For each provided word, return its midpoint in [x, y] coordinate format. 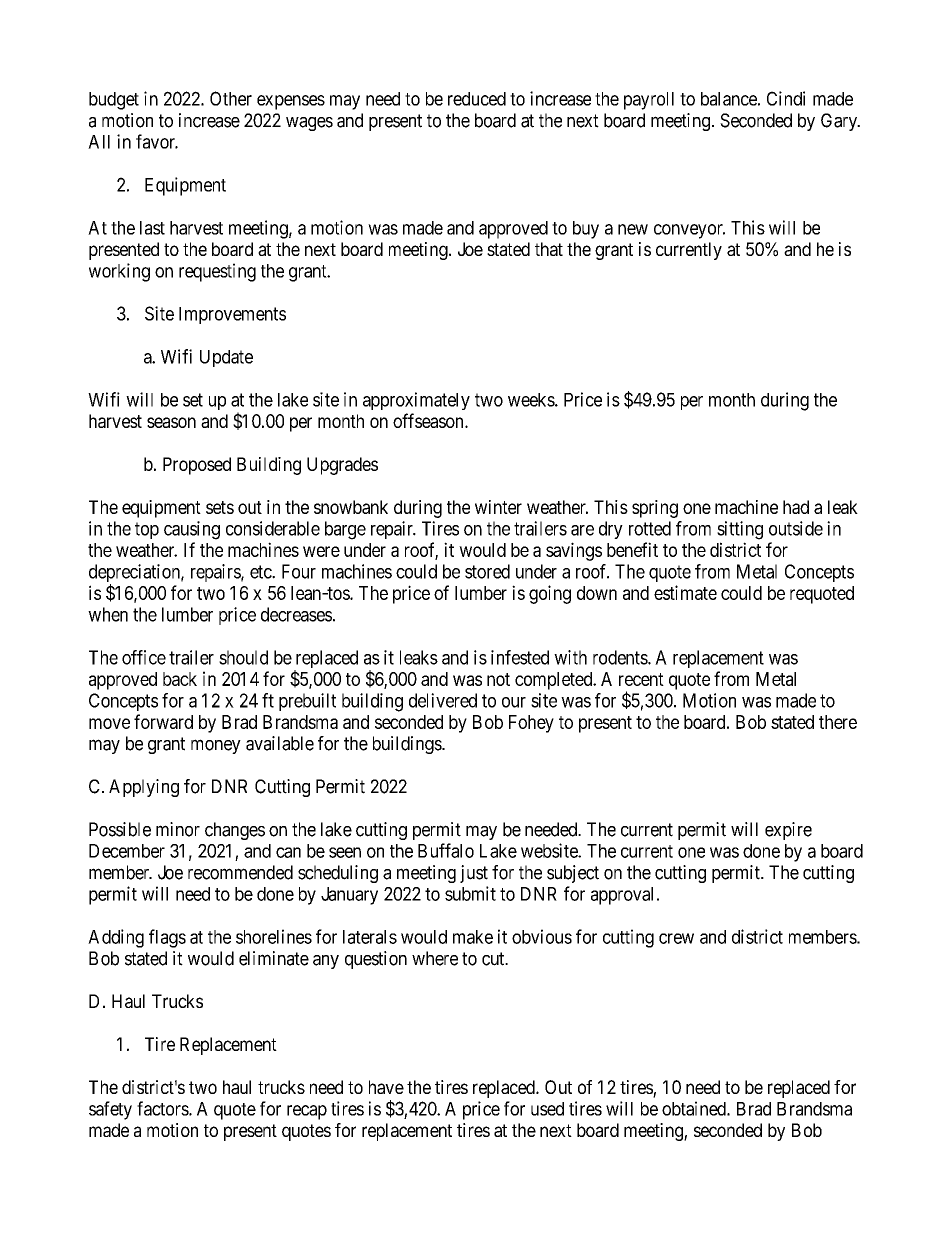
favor [157, 141]
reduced [477, 99]
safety [110, 1110]
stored [487, 571]
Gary [840, 122]
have [386, 1087]
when [108, 614]
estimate [685, 592]
